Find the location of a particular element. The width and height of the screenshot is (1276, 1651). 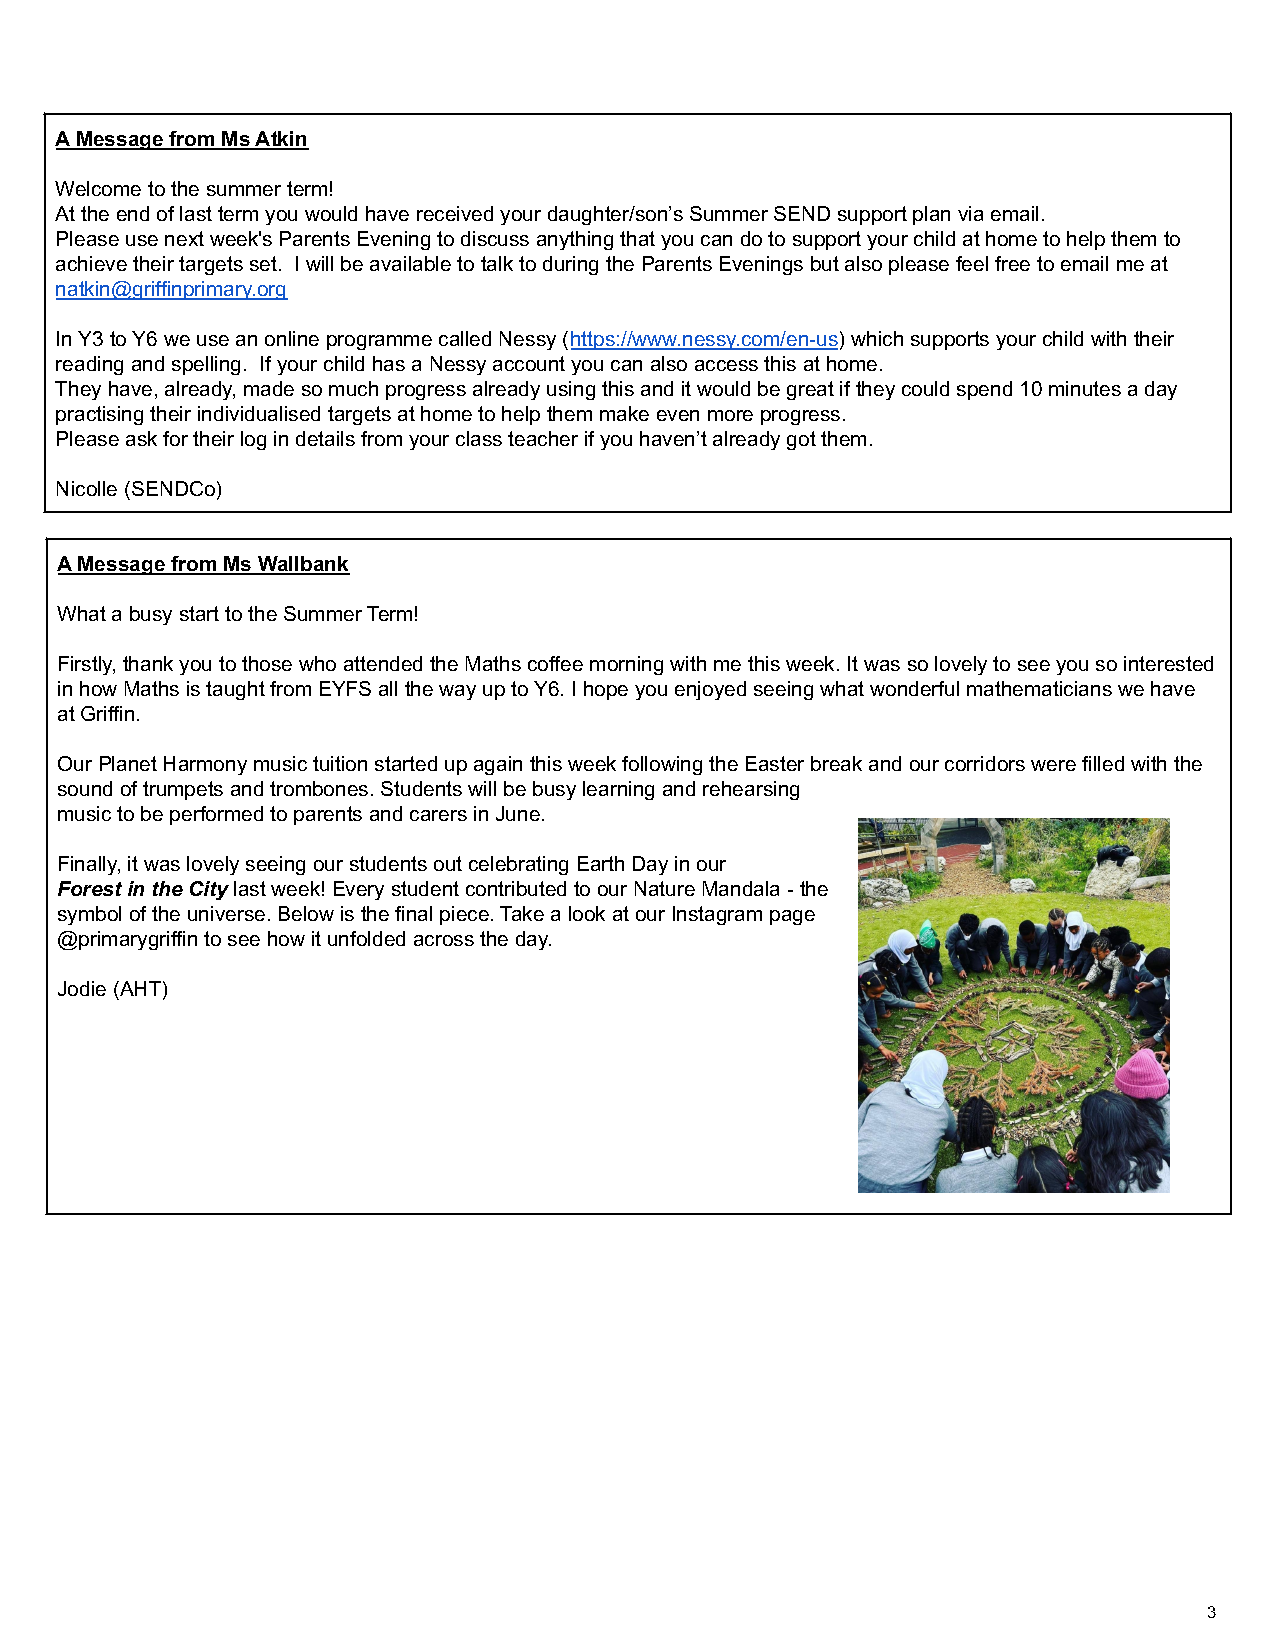

that is located at coordinates (637, 238).
